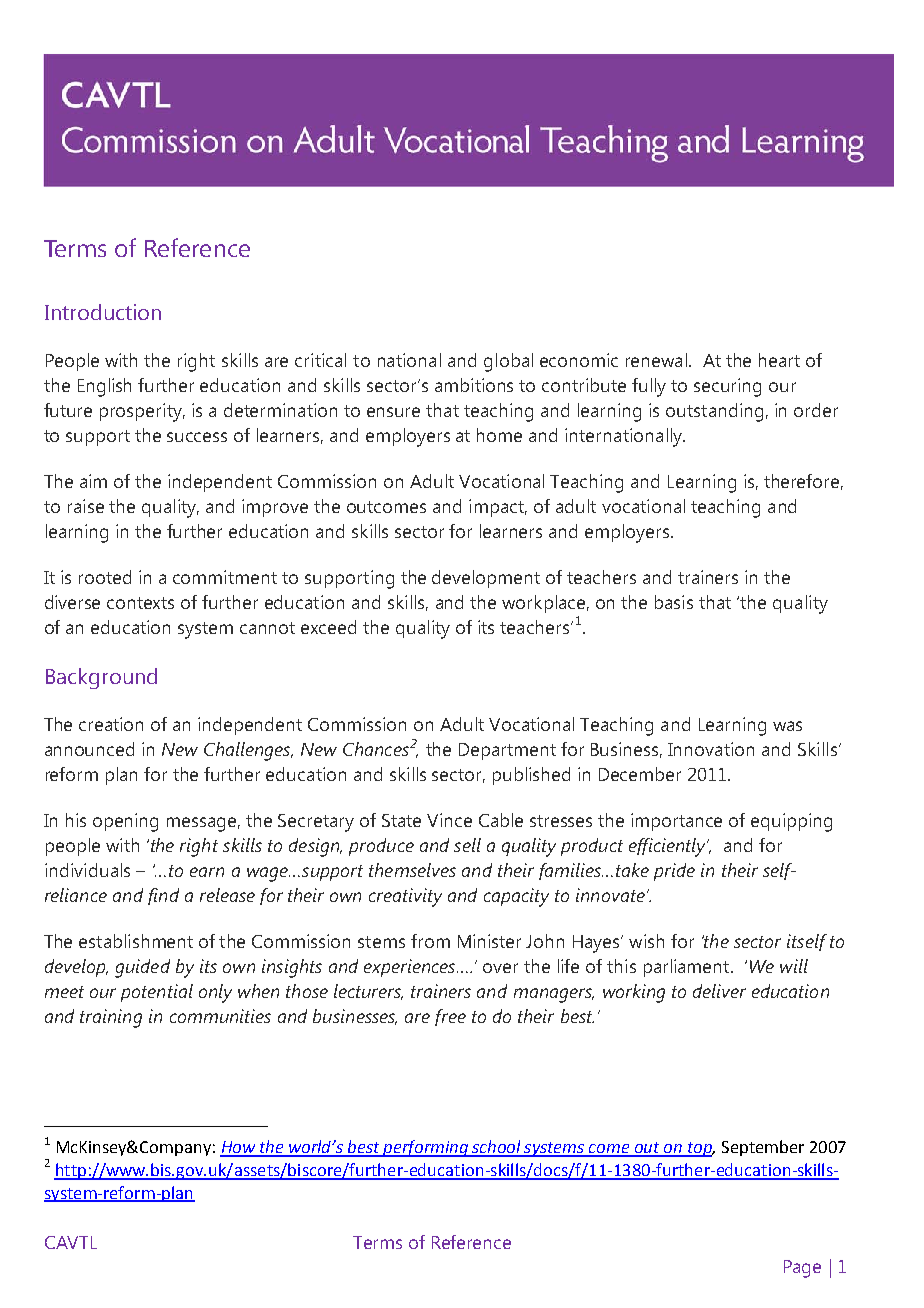 The height and width of the screenshot is (1308, 924). What do you see at coordinates (508, 362) in the screenshot?
I see `global` at bounding box center [508, 362].
